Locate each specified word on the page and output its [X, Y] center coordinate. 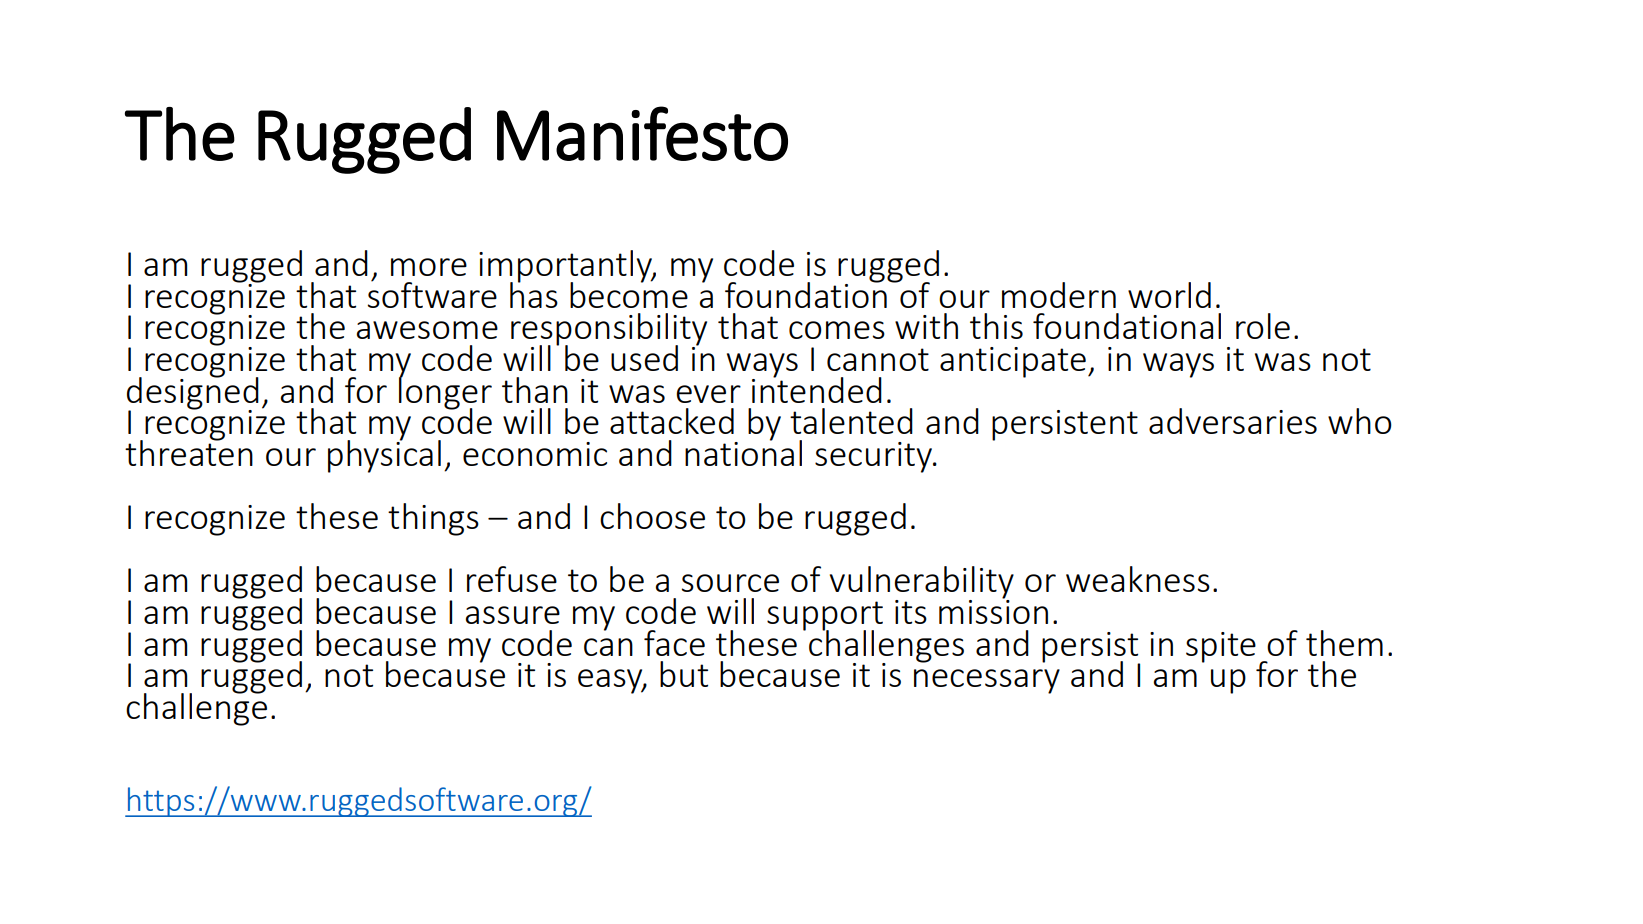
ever [708, 394]
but [684, 674]
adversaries [1233, 421]
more [429, 267]
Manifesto [642, 133]
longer [445, 393]
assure [512, 615]
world [1169, 295]
